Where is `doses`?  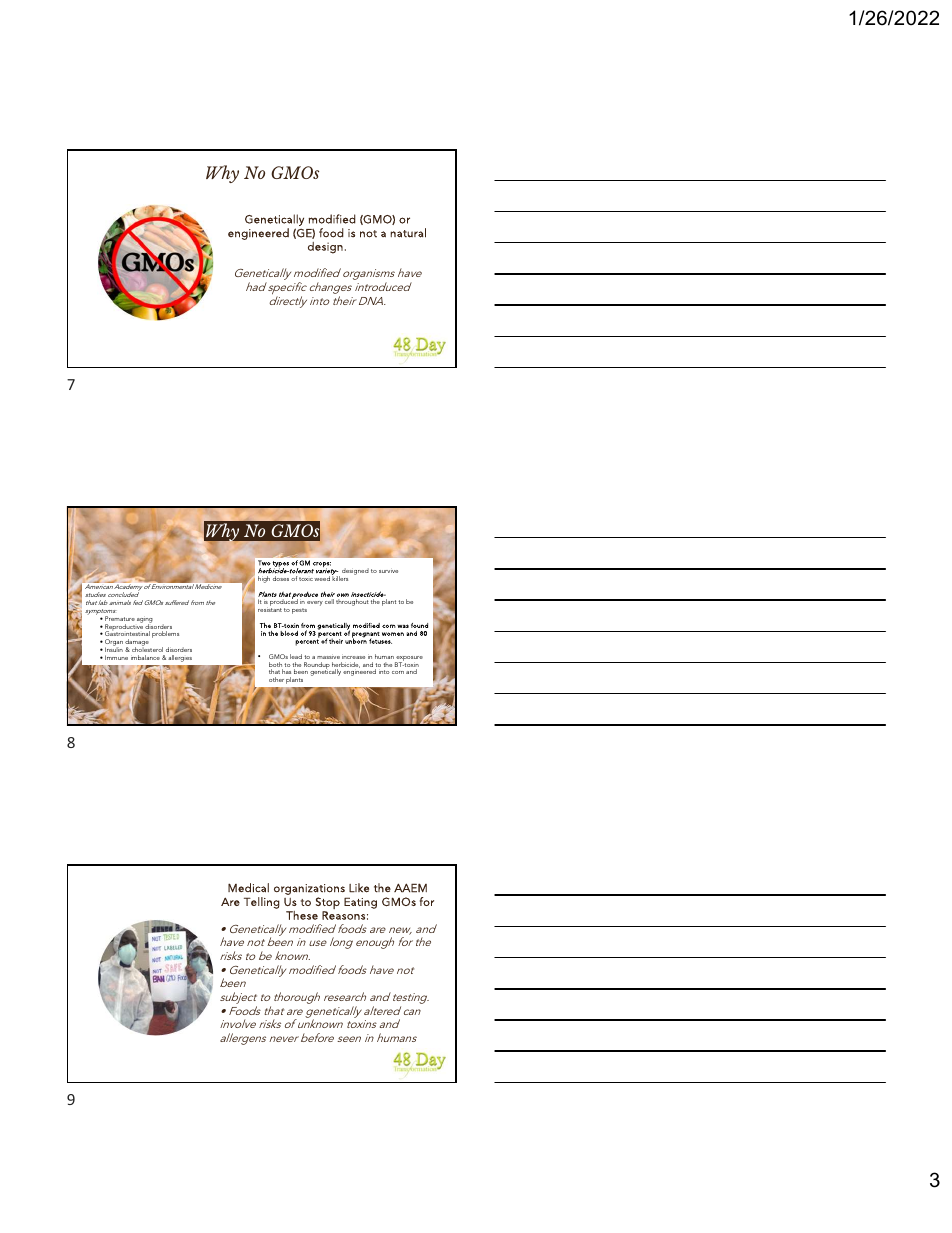
doses is located at coordinates (282, 578).
